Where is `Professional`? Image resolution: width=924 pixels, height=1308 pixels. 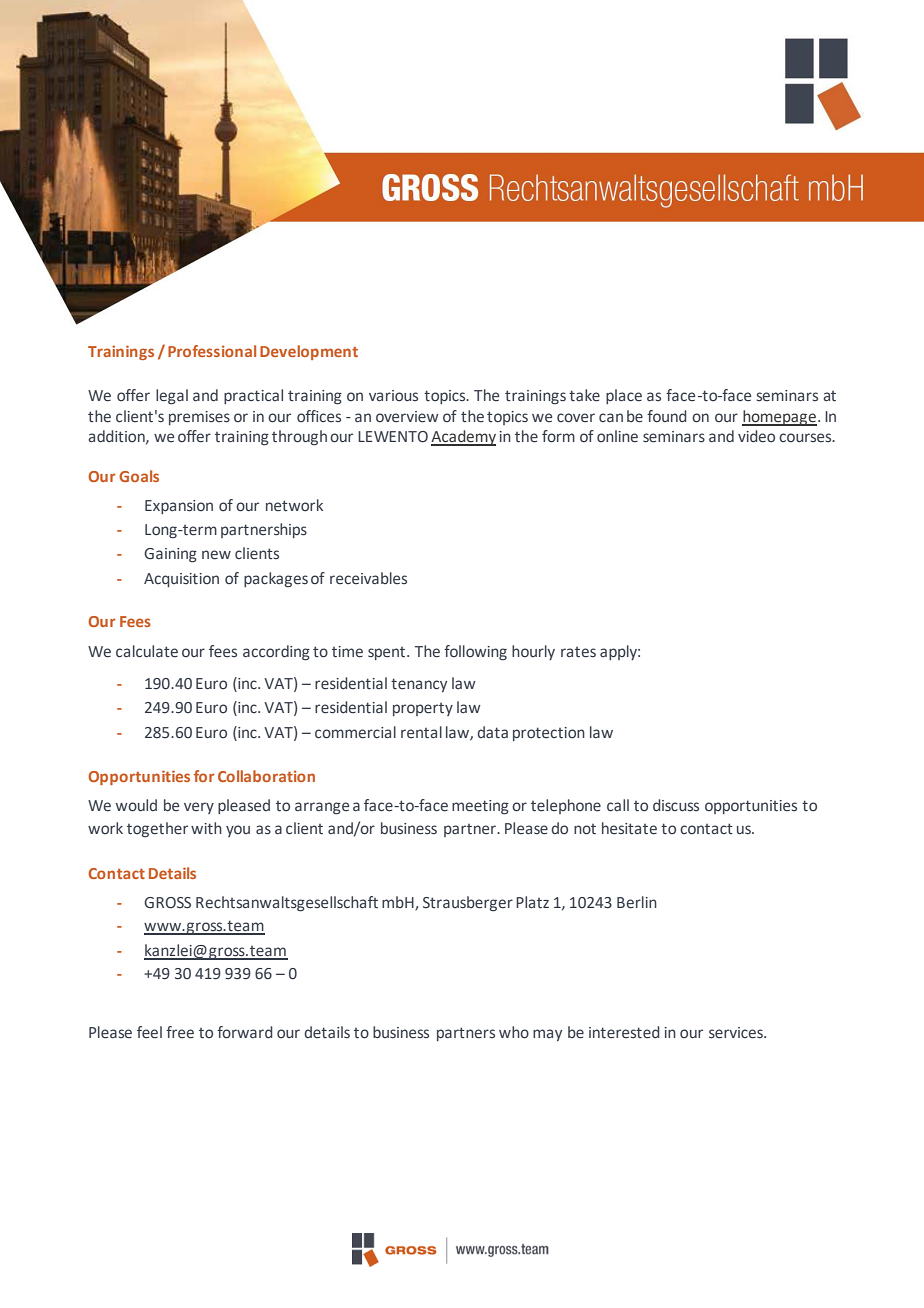
Professional is located at coordinates (212, 351).
